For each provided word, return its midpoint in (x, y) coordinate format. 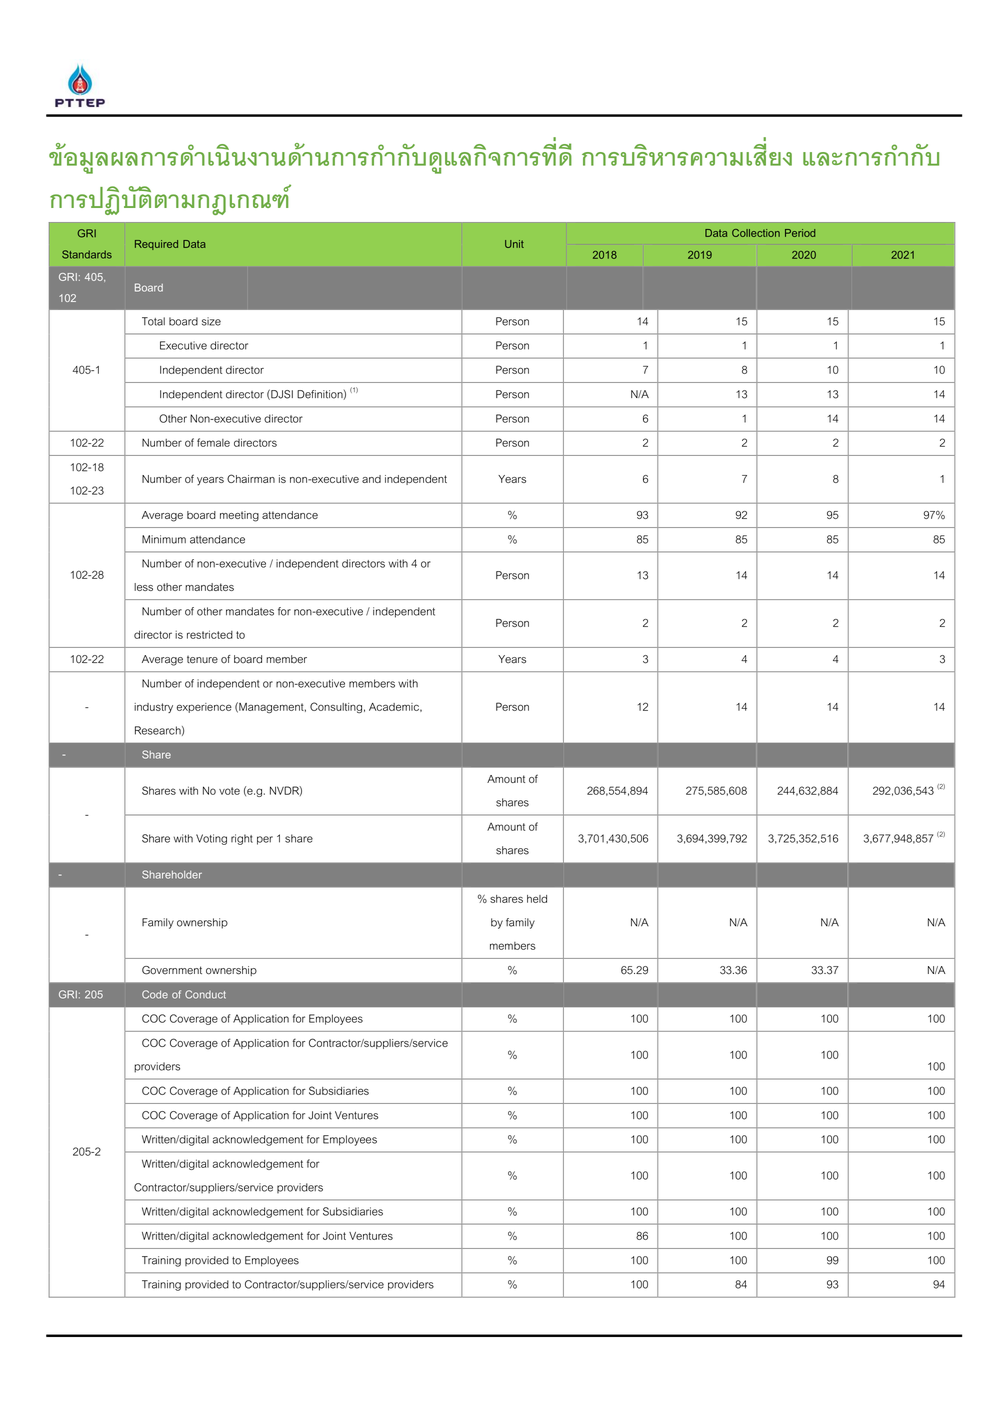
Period (800, 233)
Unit (514, 244)
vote (229, 791)
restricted (210, 634)
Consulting (336, 707)
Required (156, 245)
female (213, 442)
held (537, 899)
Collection (756, 233)
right (242, 839)
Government (172, 970)
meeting (239, 516)
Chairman (251, 478)
